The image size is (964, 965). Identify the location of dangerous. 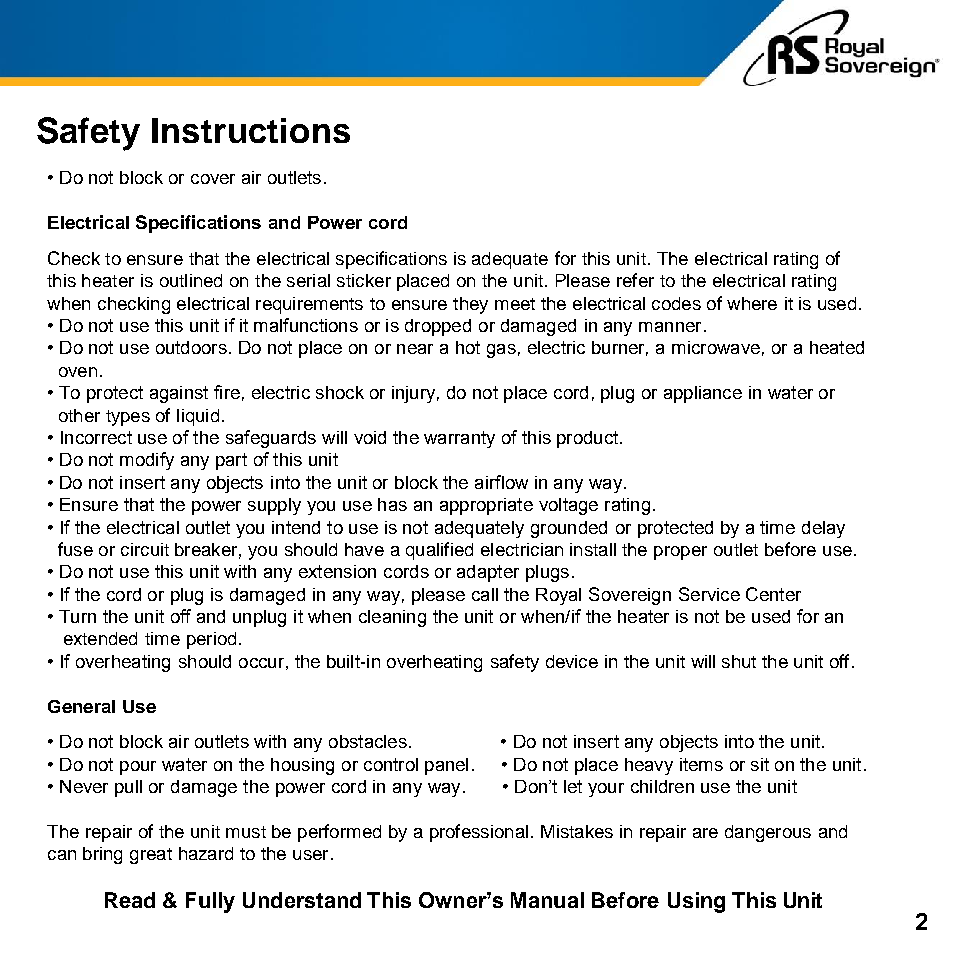
(768, 833).
